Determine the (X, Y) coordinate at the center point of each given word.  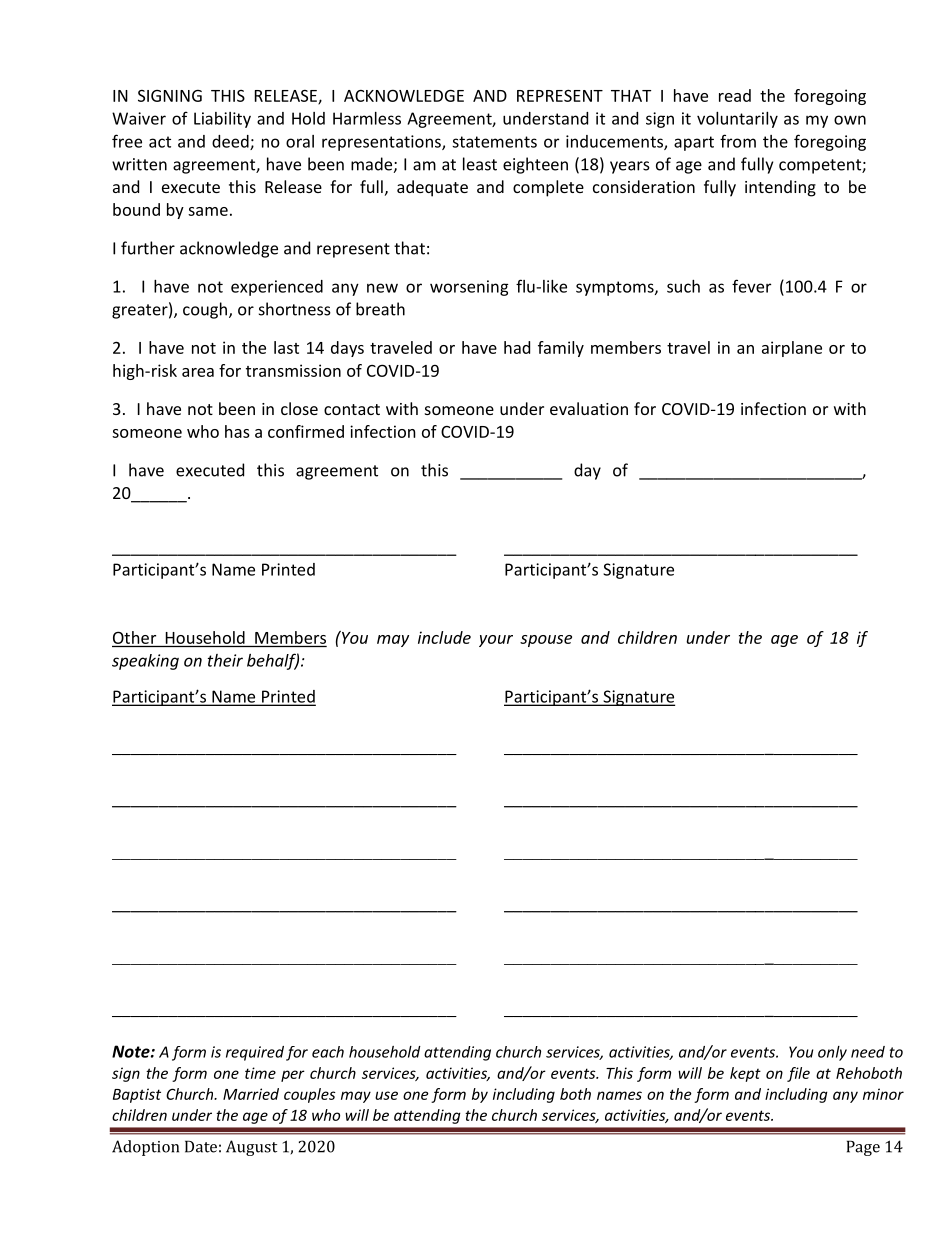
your (496, 641)
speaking (145, 662)
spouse (546, 641)
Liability (222, 120)
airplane (792, 349)
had (517, 347)
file (798, 1074)
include (444, 637)
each (328, 1052)
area (198, 372)
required (255, 1053)
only (832, 1053)
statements (494, 142)
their (225, 660)
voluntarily (737, 120)
